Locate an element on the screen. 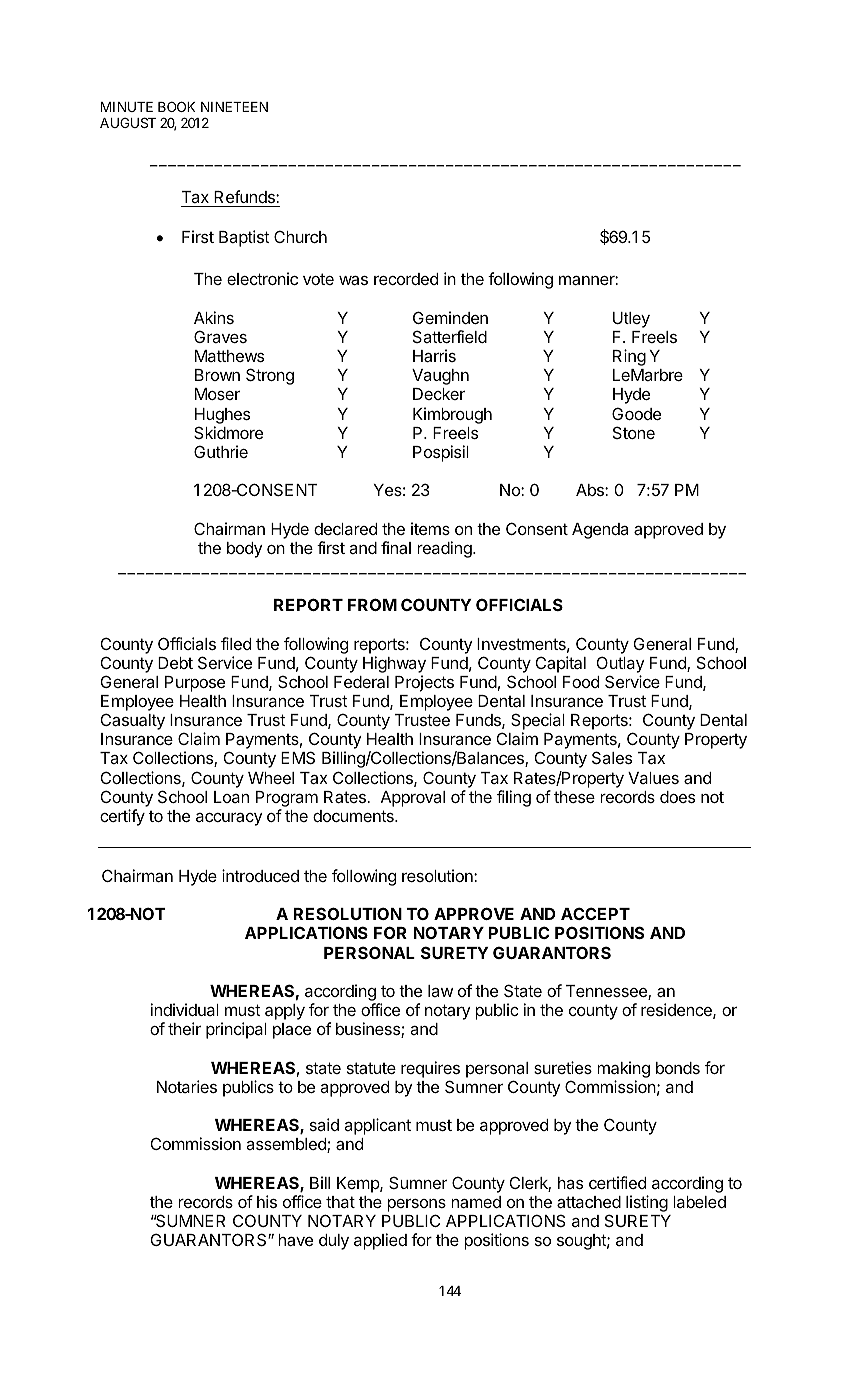  Purpose is located at coordinates (195, 684).
